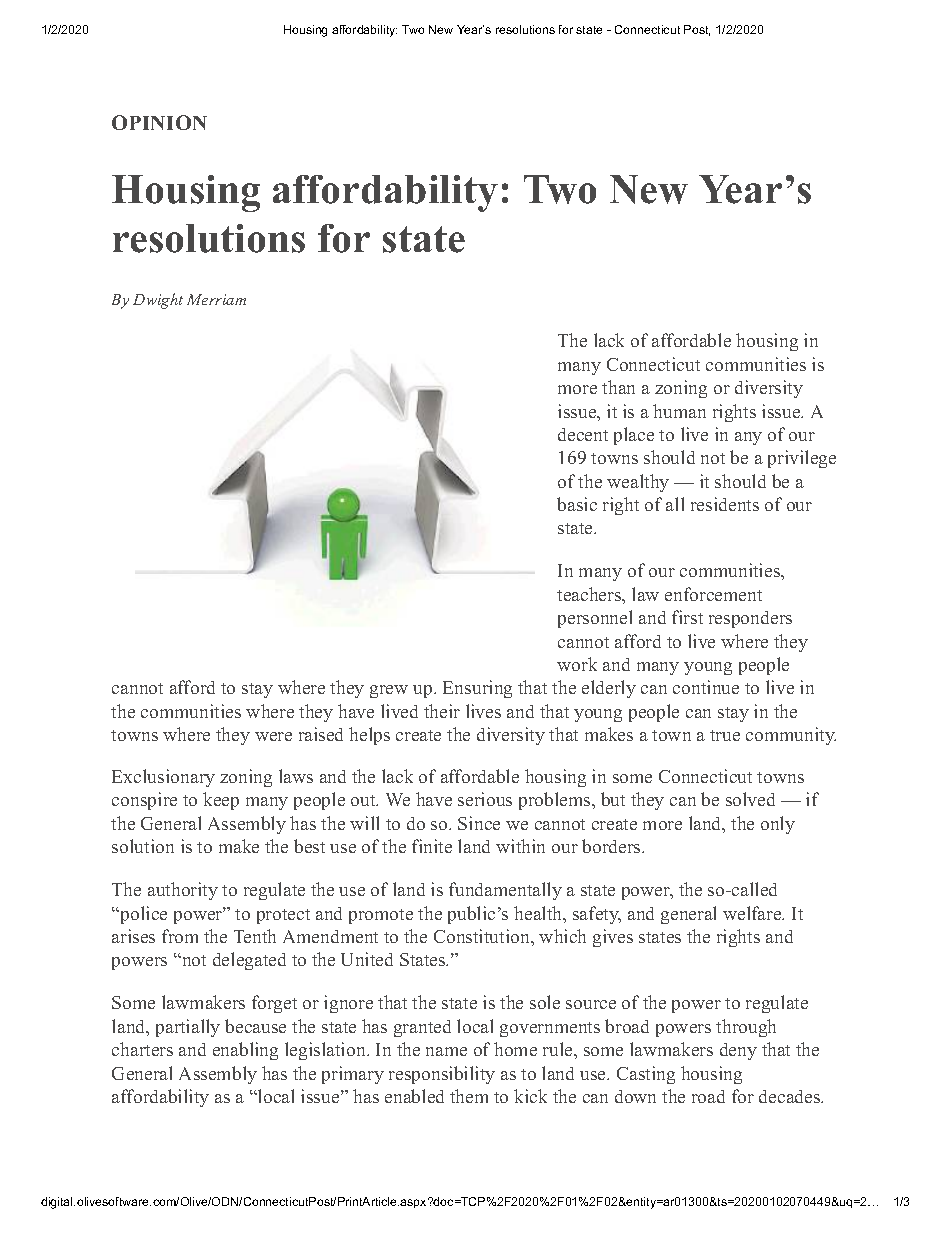 The height and width of the screenshot is (1233, 952). What do you see at coordinates (159, 122) in the screenshot?
I see `OPINION` at bounding box center [159, 122].
